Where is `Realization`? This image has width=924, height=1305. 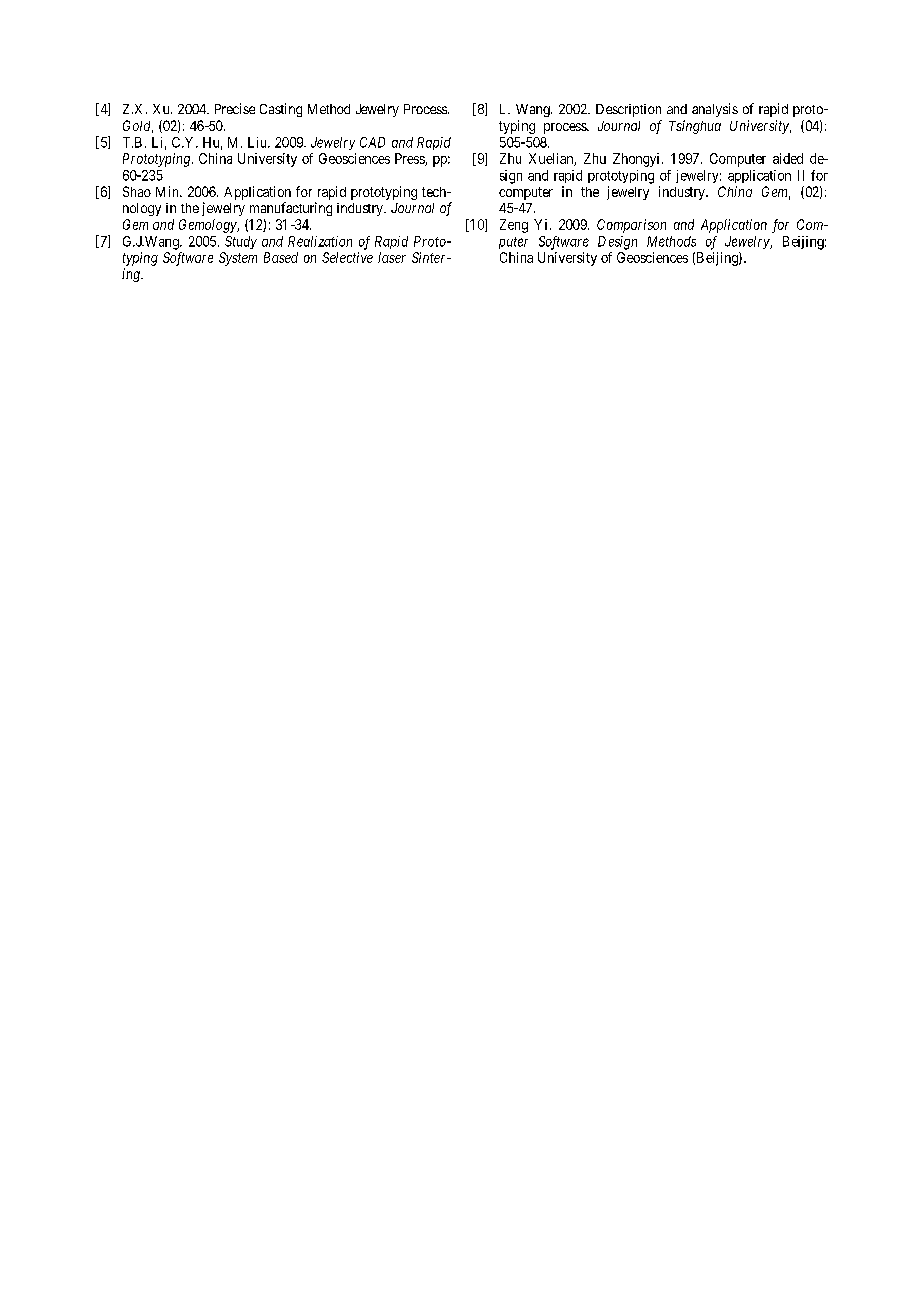
Realization is located at coordinates (320, 241).
